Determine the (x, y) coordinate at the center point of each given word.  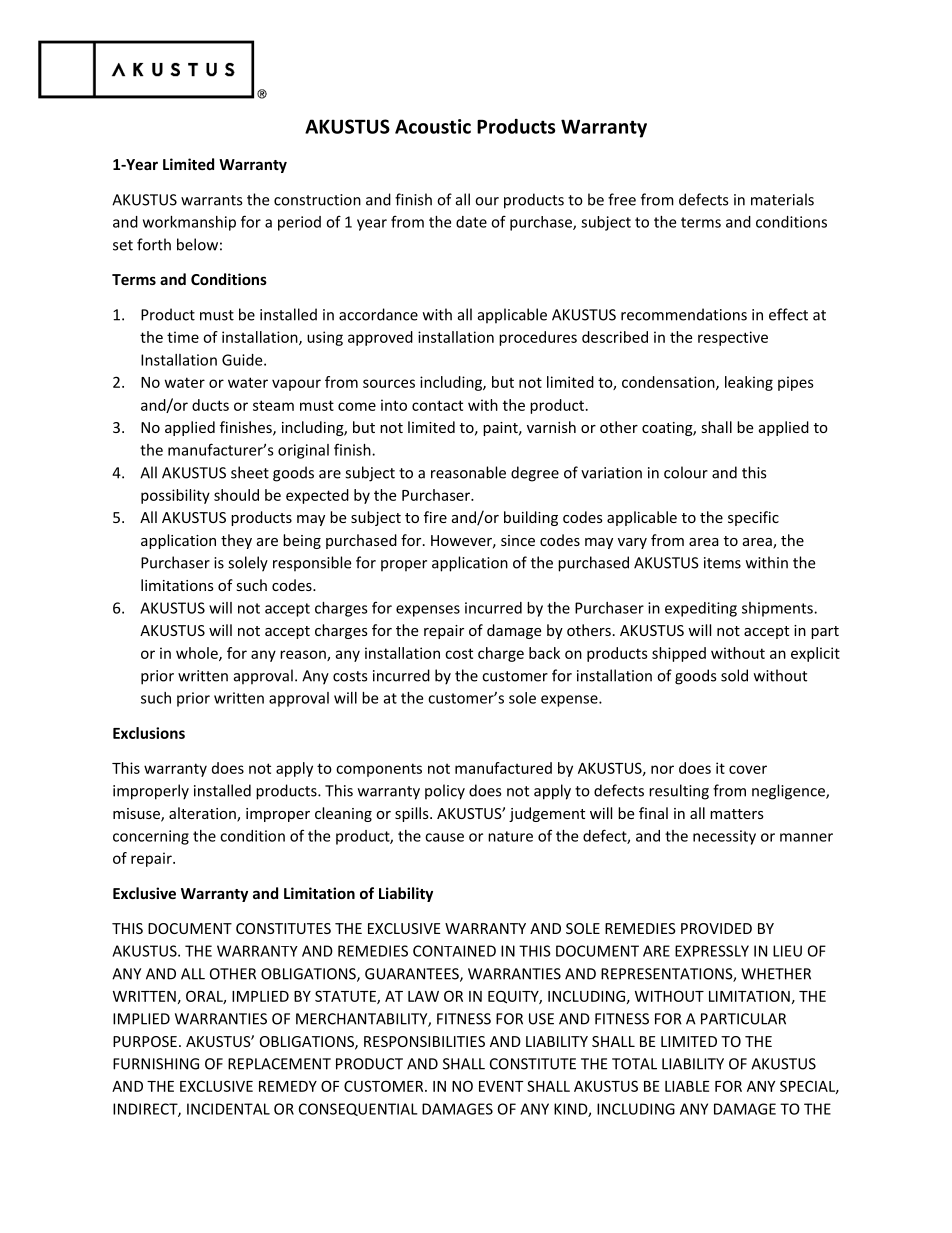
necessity (724, 837)
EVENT (501, 1086)
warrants (211, 200)
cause (444, 837)
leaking (749, 383)
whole (198, 654)
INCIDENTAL (228, 1109)
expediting (701, 609)
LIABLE (687, 1086)
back (544, 653)
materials (782, 199)
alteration (203, 814)
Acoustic (433, 126)
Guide (243, 360)
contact (437, 405)
